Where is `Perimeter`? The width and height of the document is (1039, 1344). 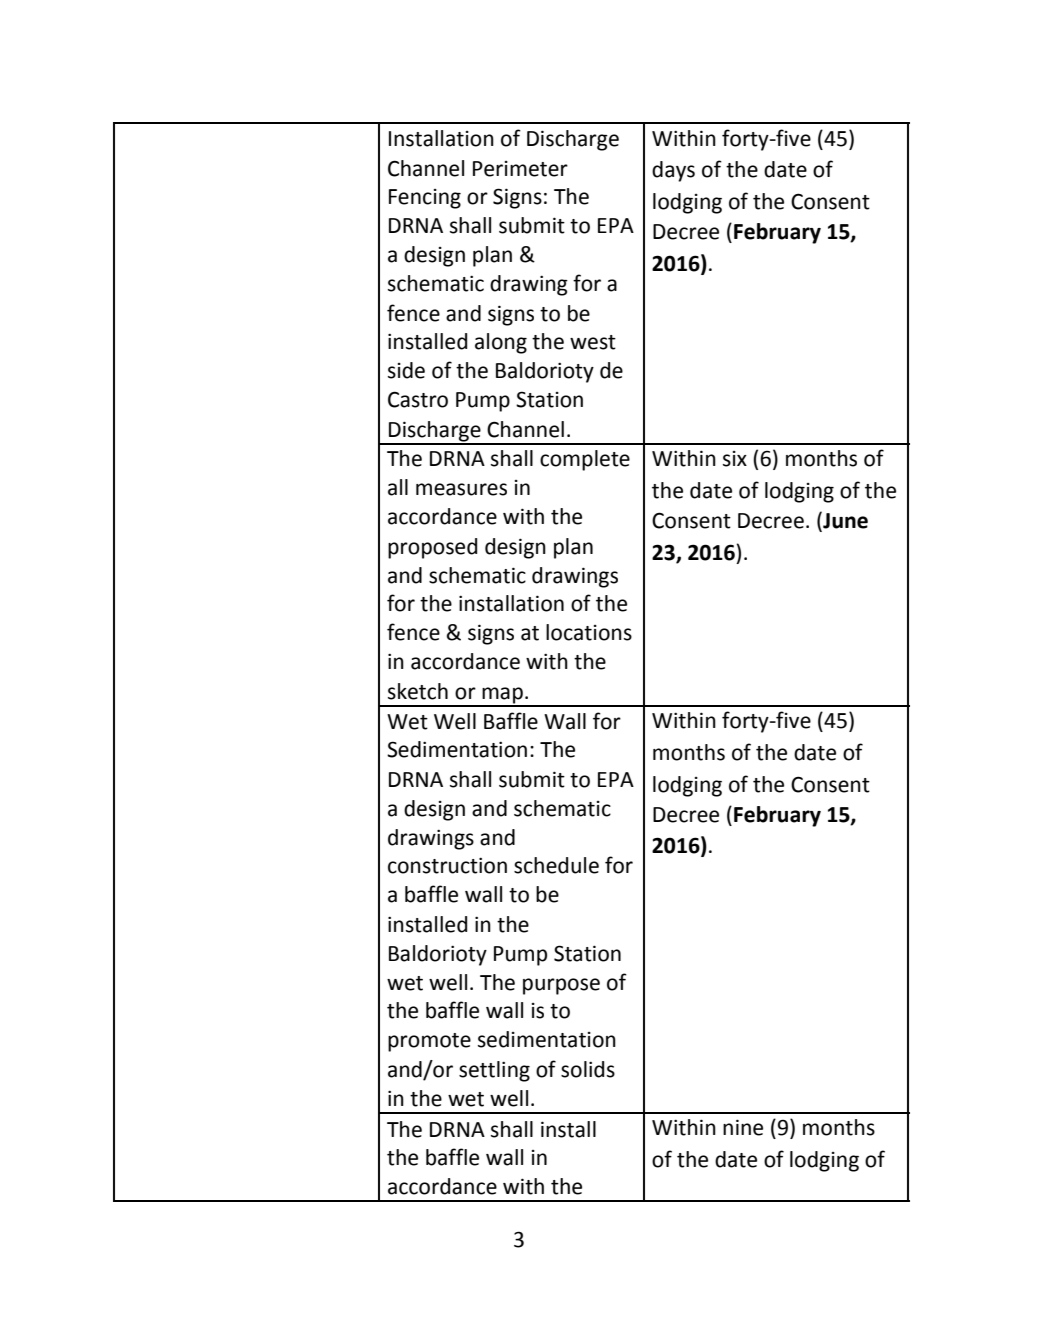 Perimeter is located at coordinates (520, 169).
